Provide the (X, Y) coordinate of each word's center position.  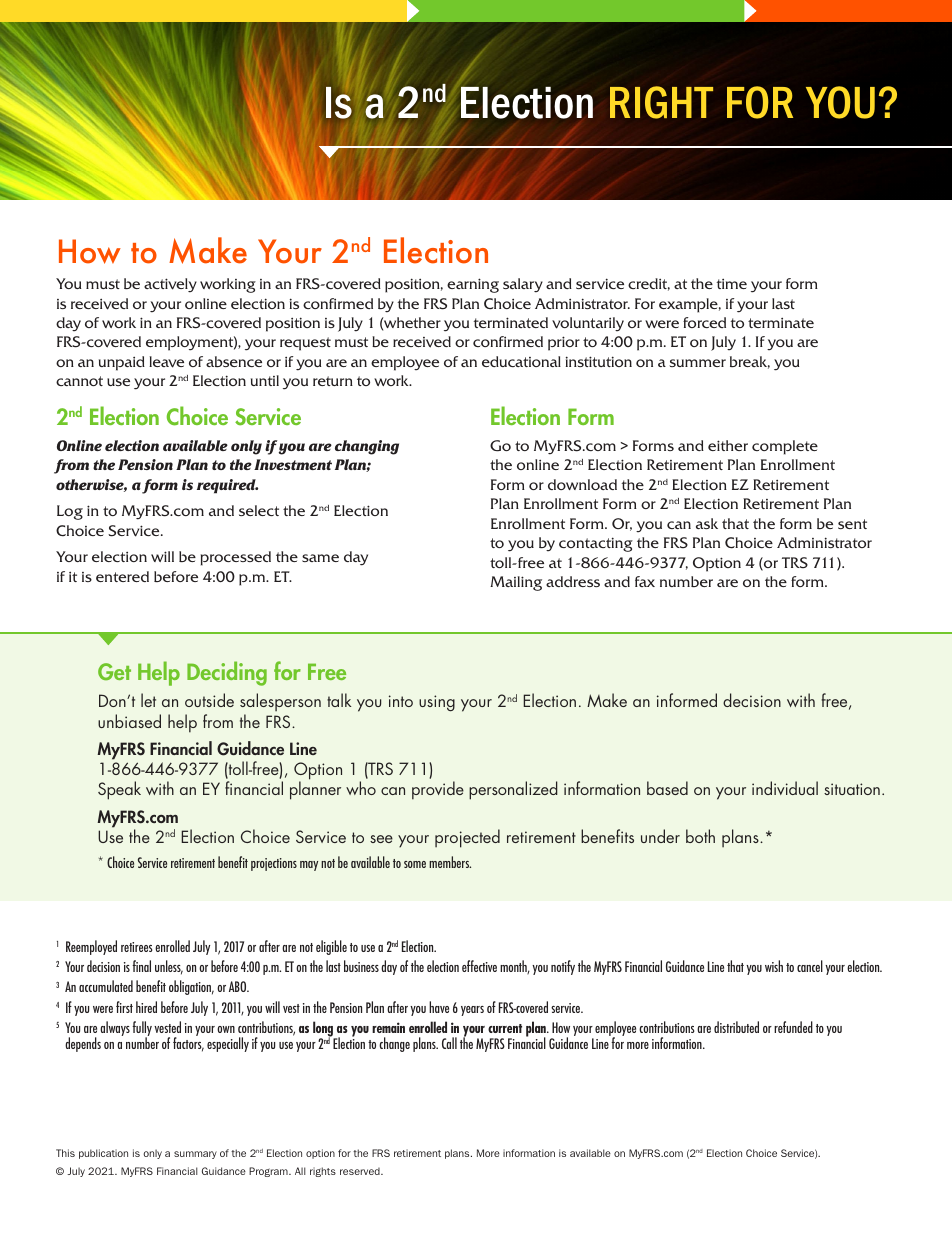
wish (774, 966)
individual (785, 788)
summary (195, 1155)
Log (70, 512)
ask (707, 523)
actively (170, 285)
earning (473, 285)
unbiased (129, 721)
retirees (137, 947)
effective (479, 966)
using (437, 703)
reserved (361, 1171)
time (731, 284)
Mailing (516, 583)
